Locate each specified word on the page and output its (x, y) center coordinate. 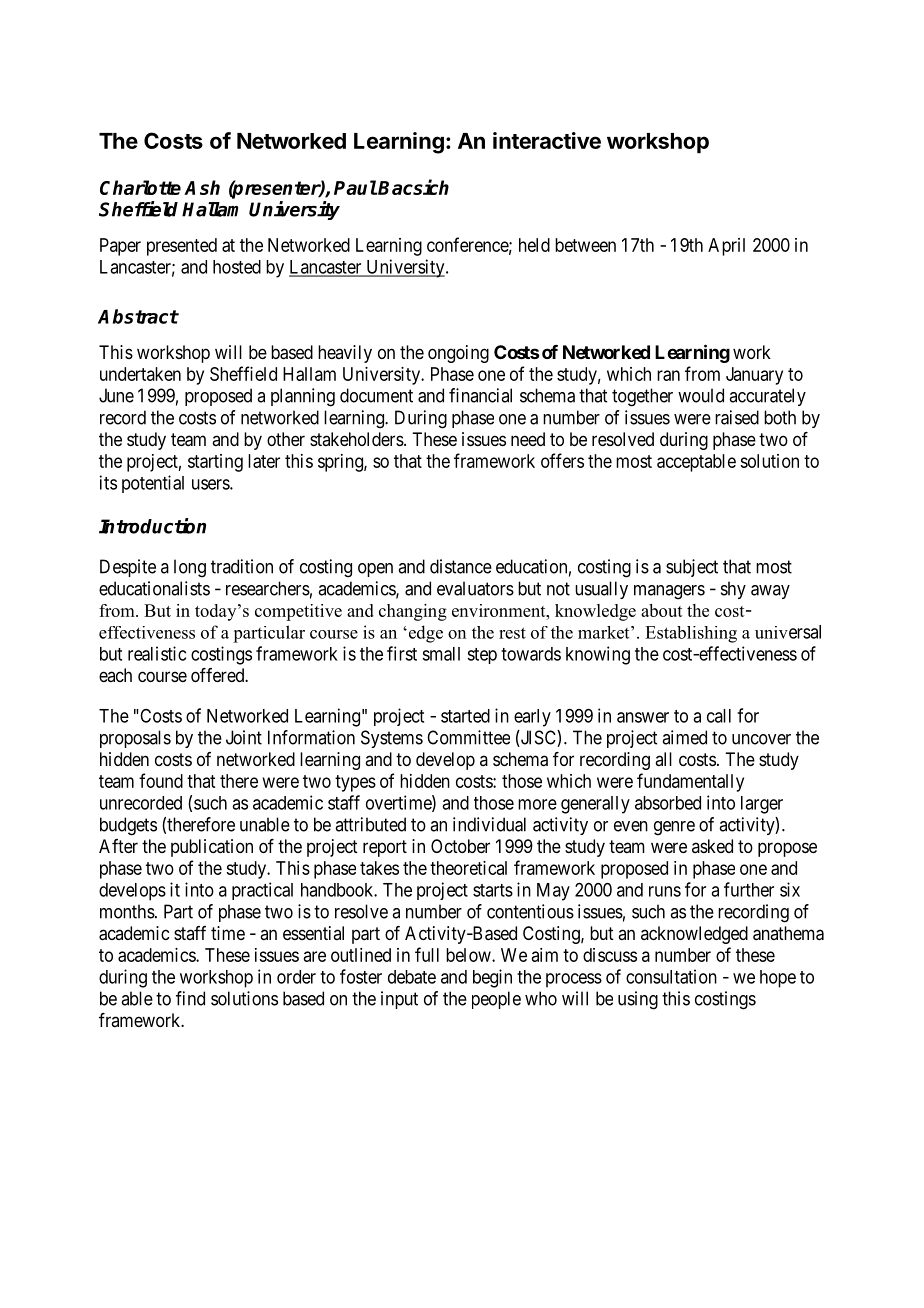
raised (737, 417)
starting (215, 463)
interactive (547, 140)
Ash (202, 187)
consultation (671, 976)
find (190, 998)
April (726, 247)
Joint (244, 737)
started (465, 716)
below (469, 955)
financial (480, 395)
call (719, 716)
